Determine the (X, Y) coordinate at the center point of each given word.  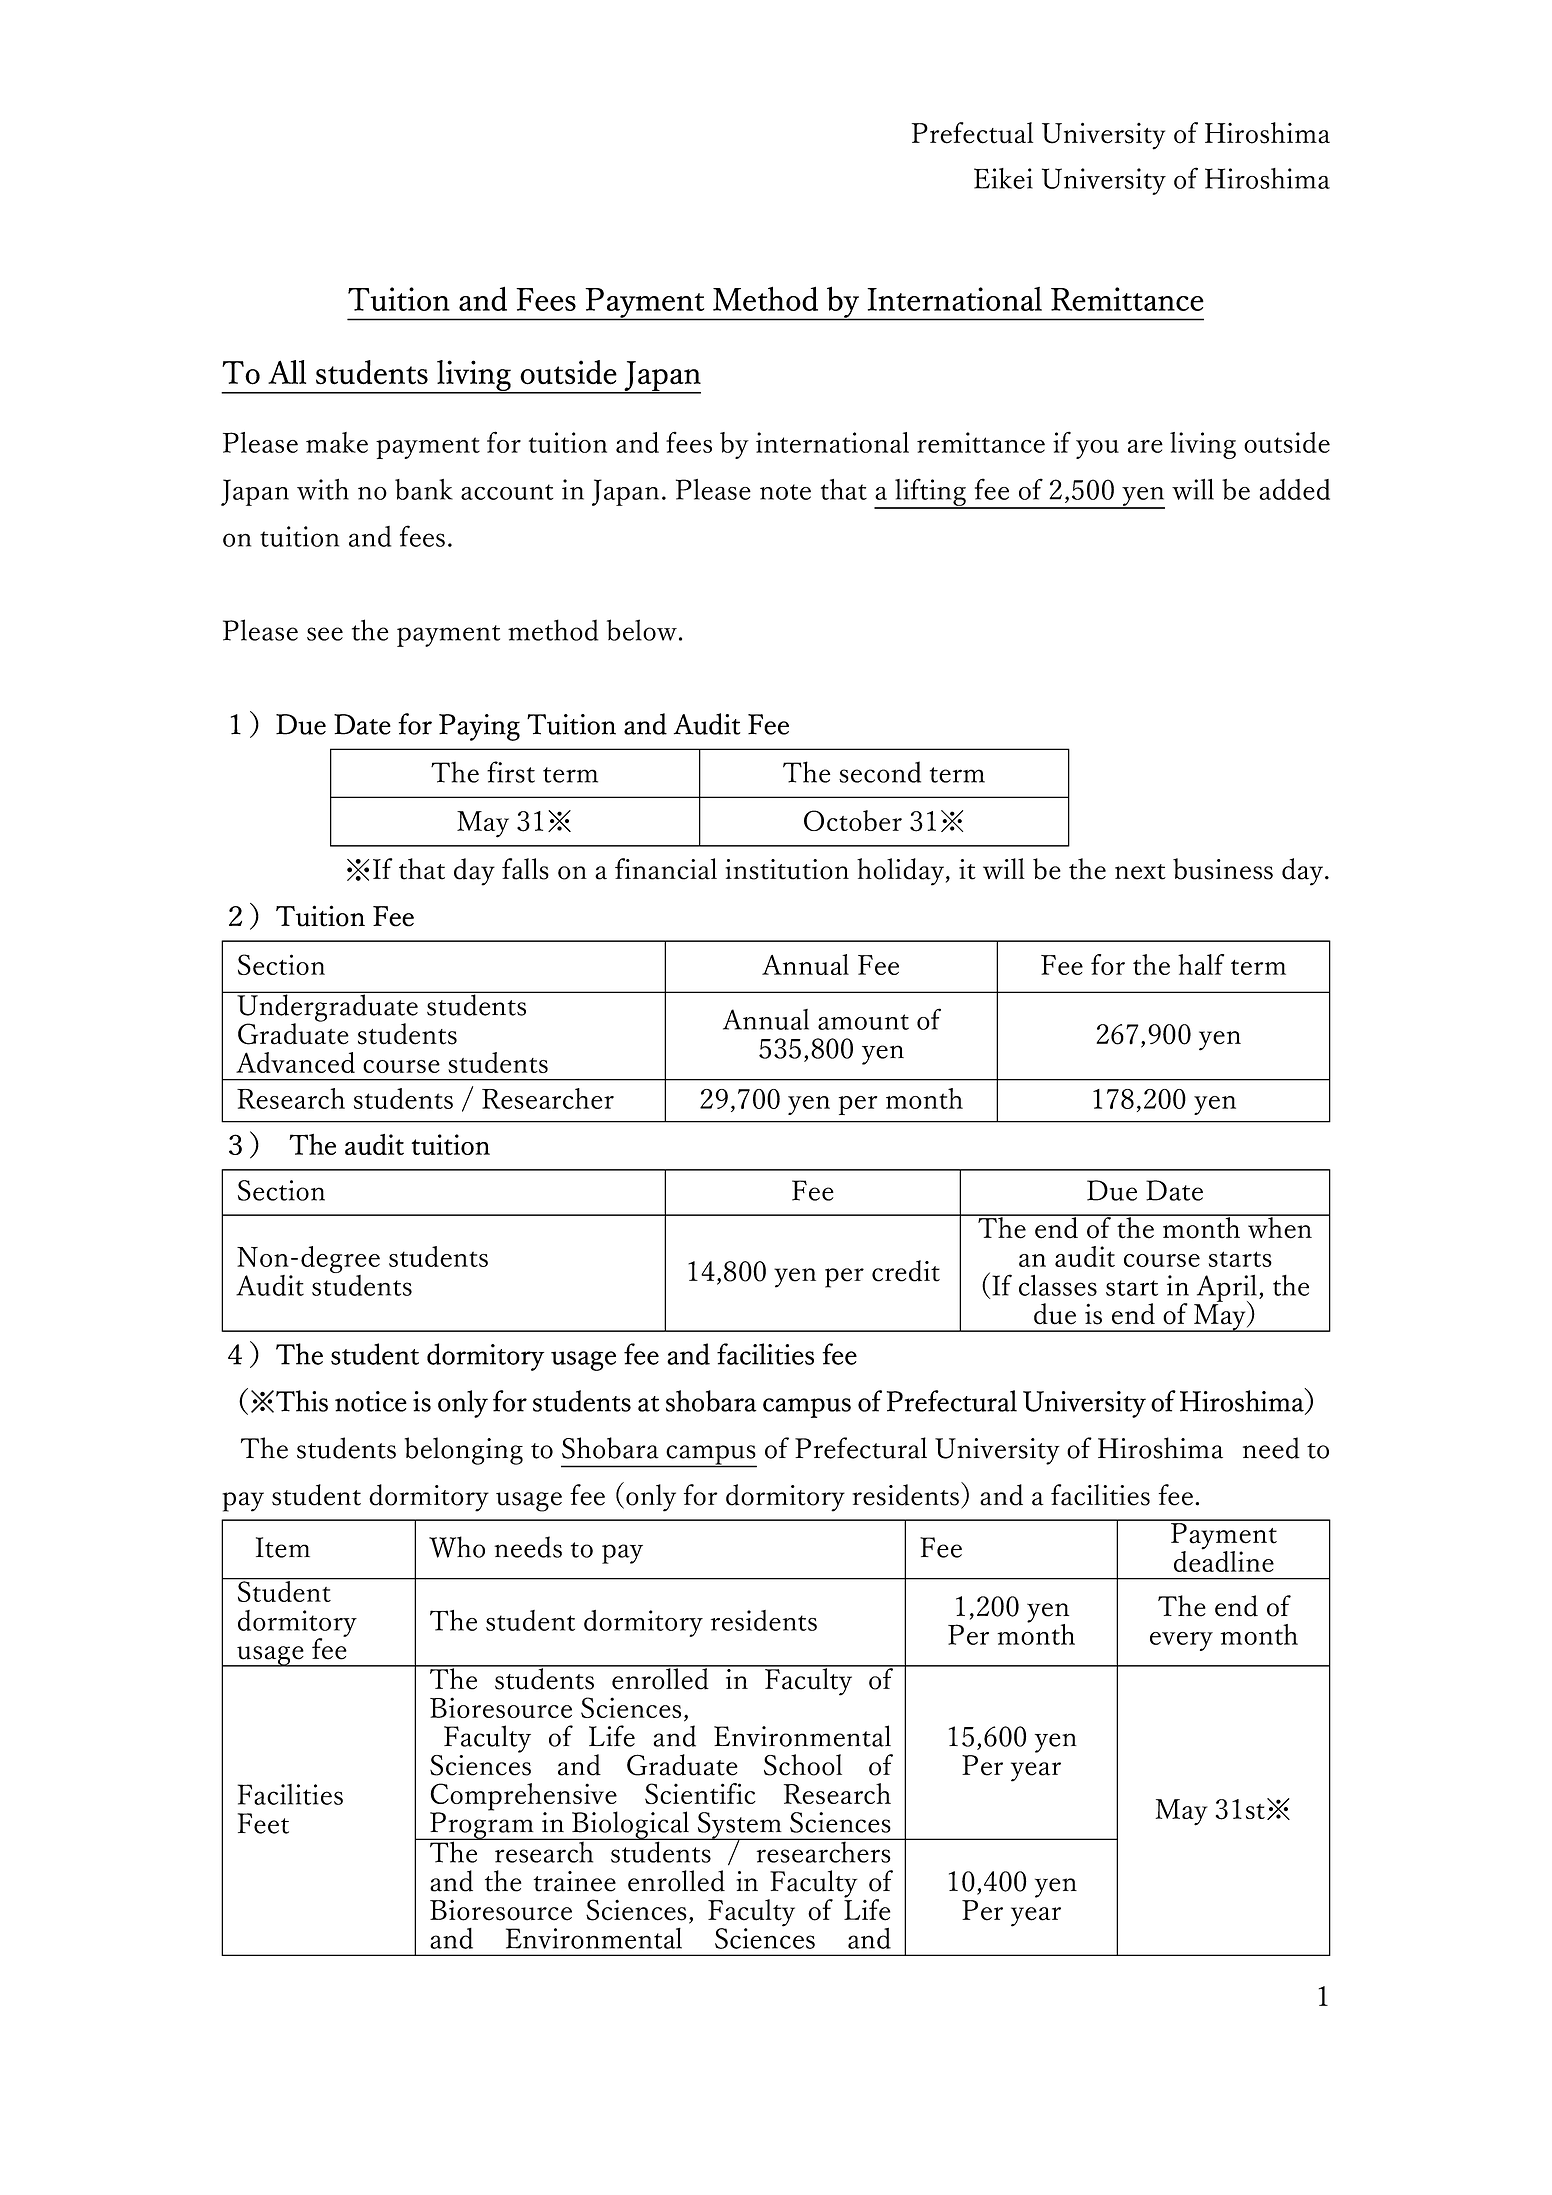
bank (424, 489)
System (739, 1826)
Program (482, 1825)
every (1181, 1641)
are (1145, 446)
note (785, 492)
